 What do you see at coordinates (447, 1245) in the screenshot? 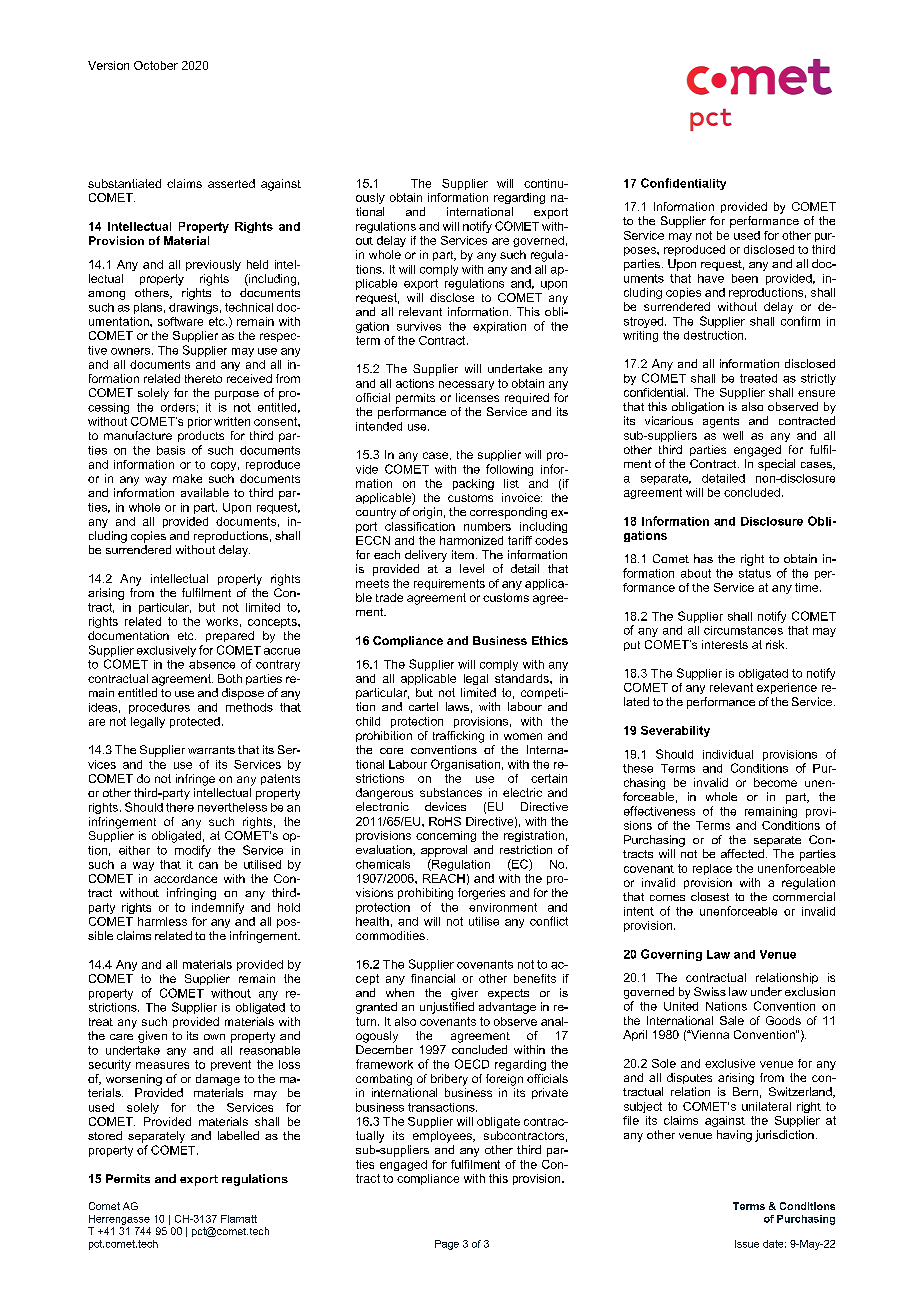
I see `Page` at bounding box center [447, 1245].
